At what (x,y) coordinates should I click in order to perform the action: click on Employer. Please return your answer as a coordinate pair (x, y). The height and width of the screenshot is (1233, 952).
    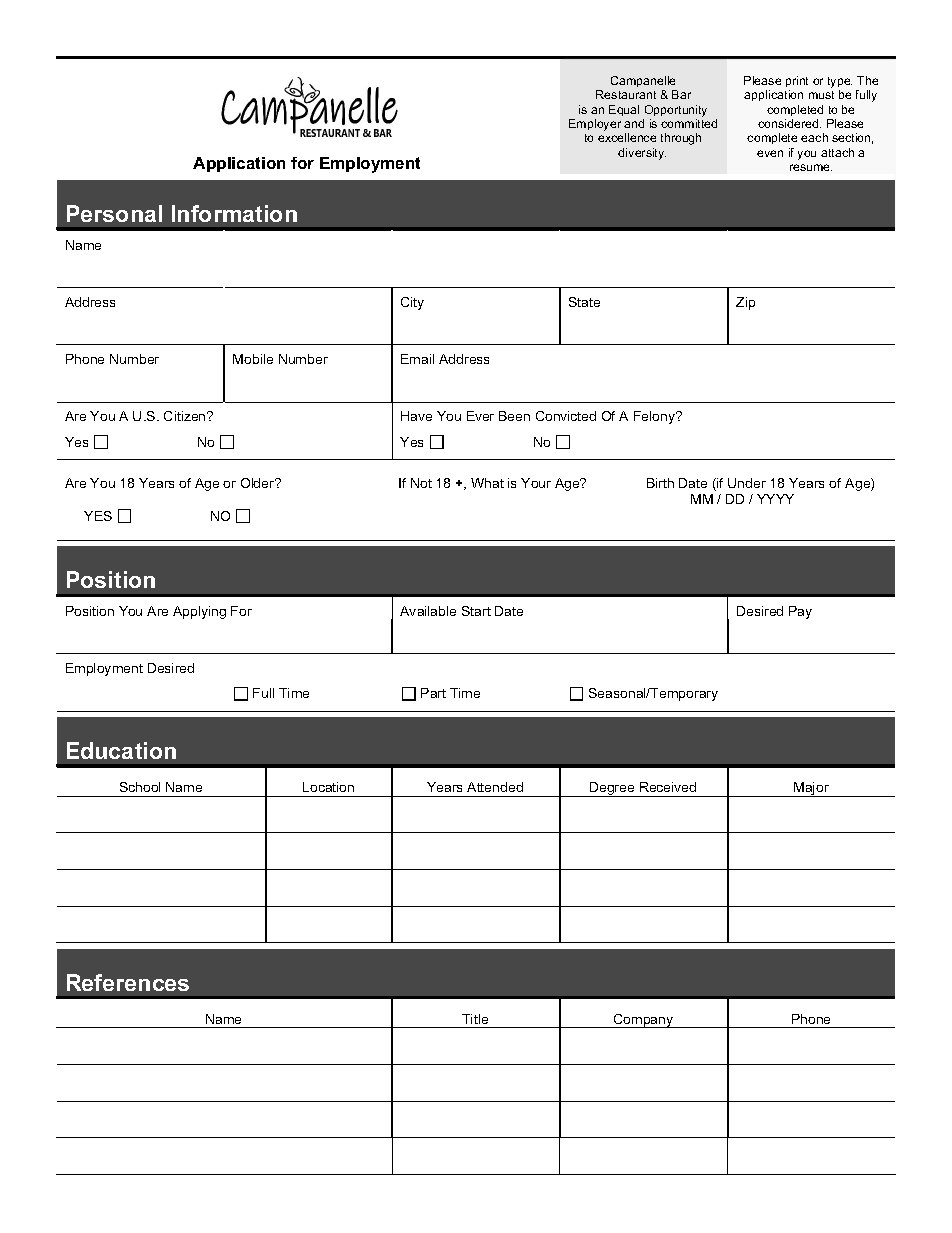
    Looking at the image, I should click on (595, 125).
